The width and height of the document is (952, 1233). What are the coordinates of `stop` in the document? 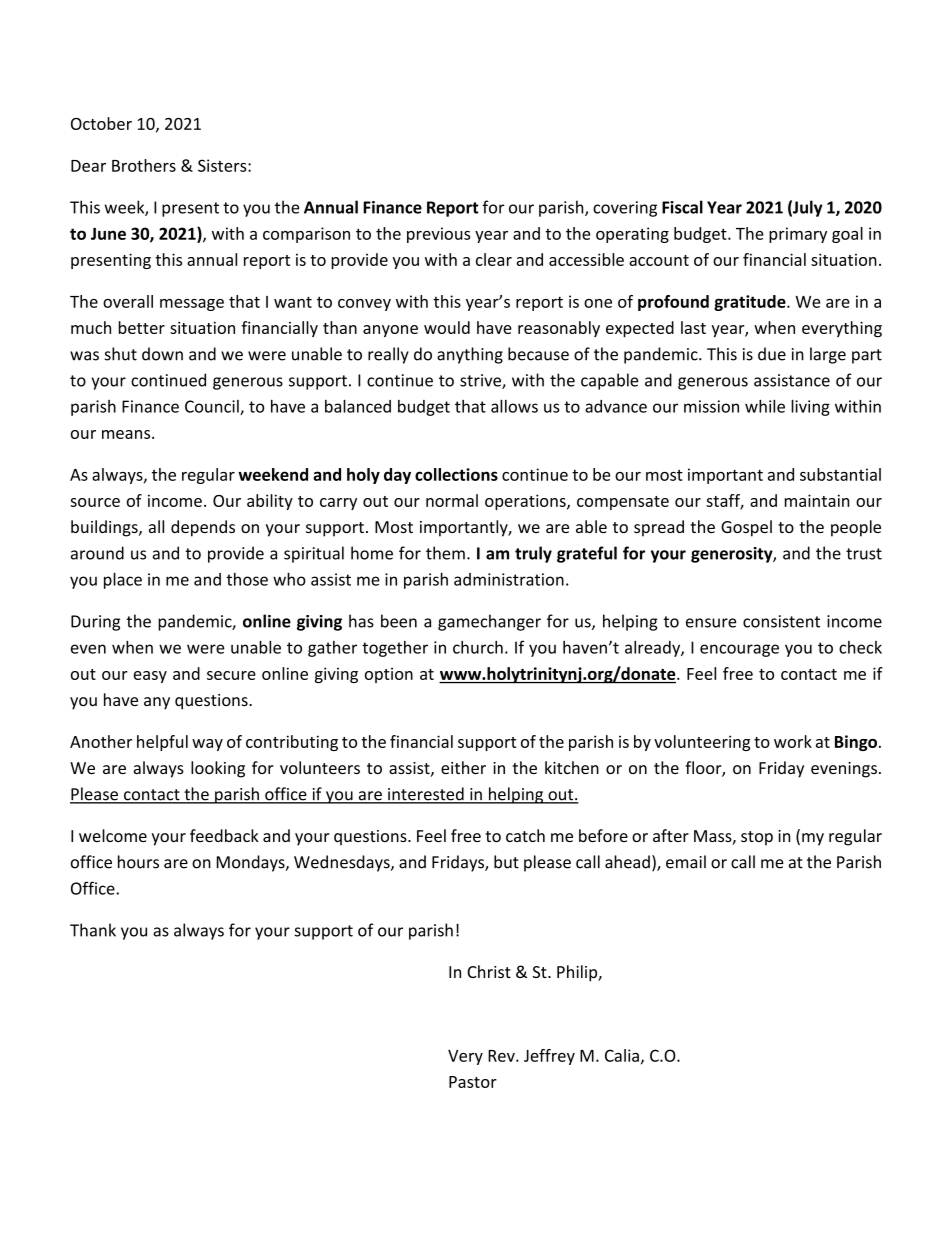 It's located at (757, 838).
